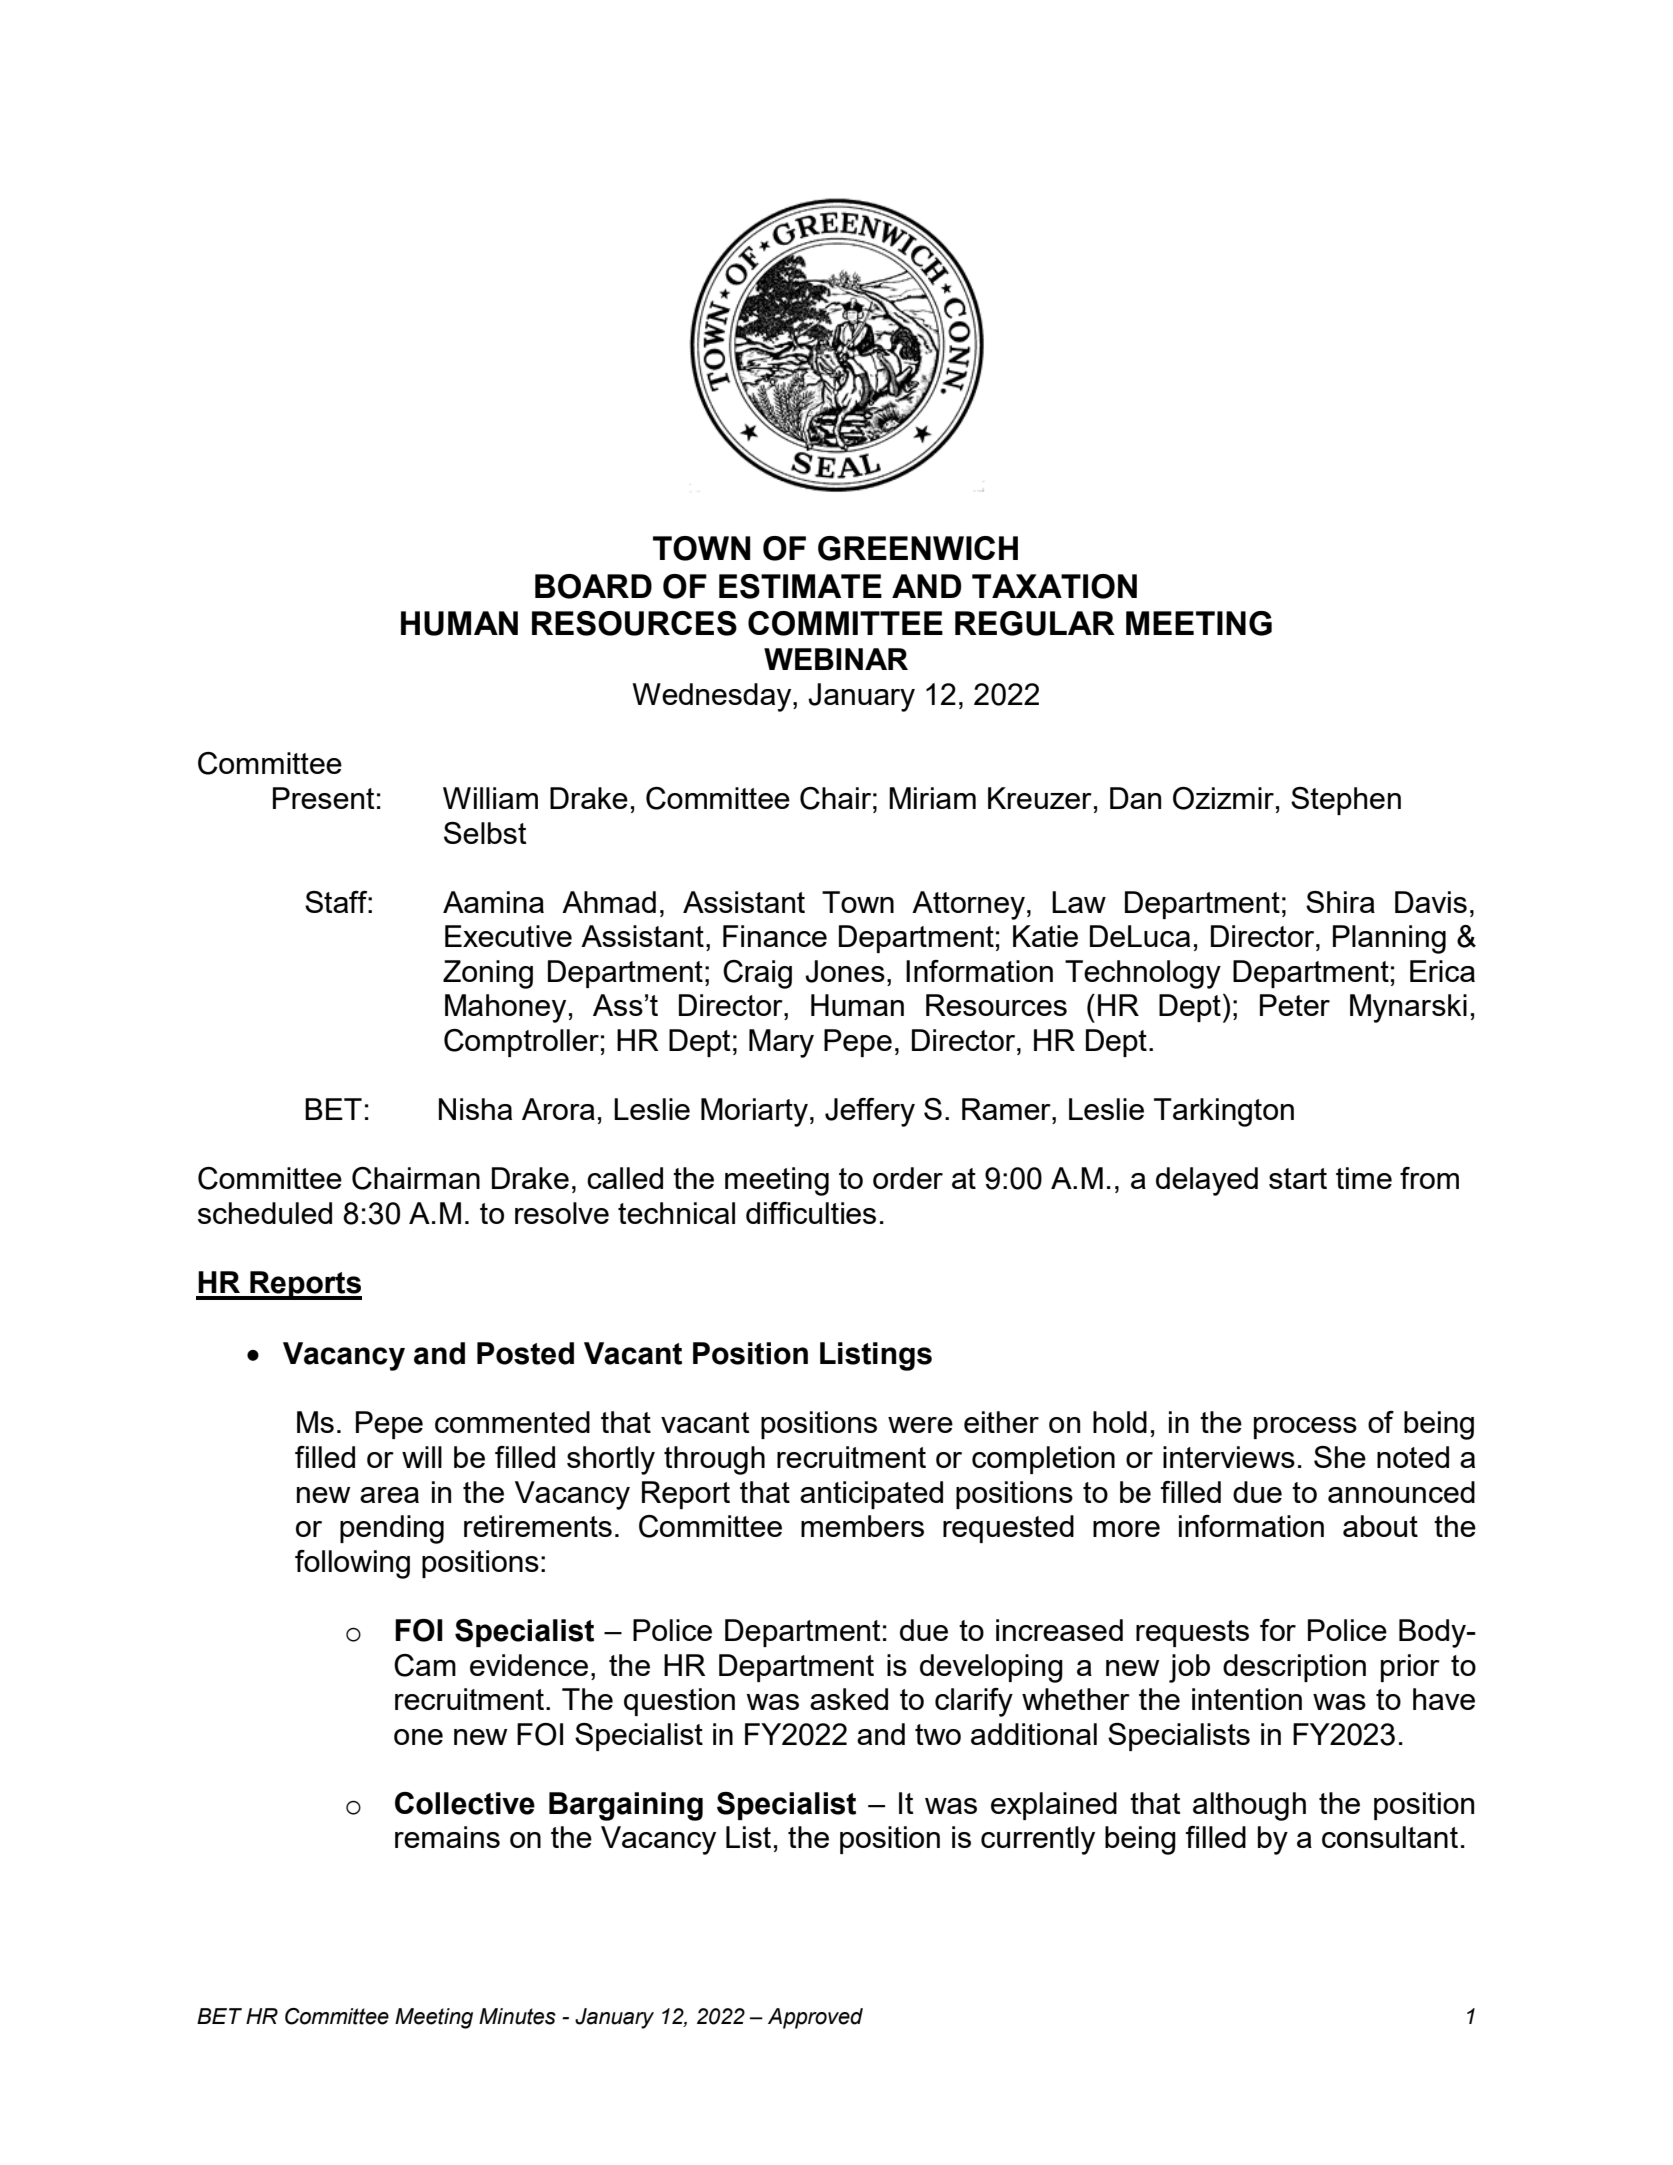  I want to click on TAXATION, so click(1054, 586).
